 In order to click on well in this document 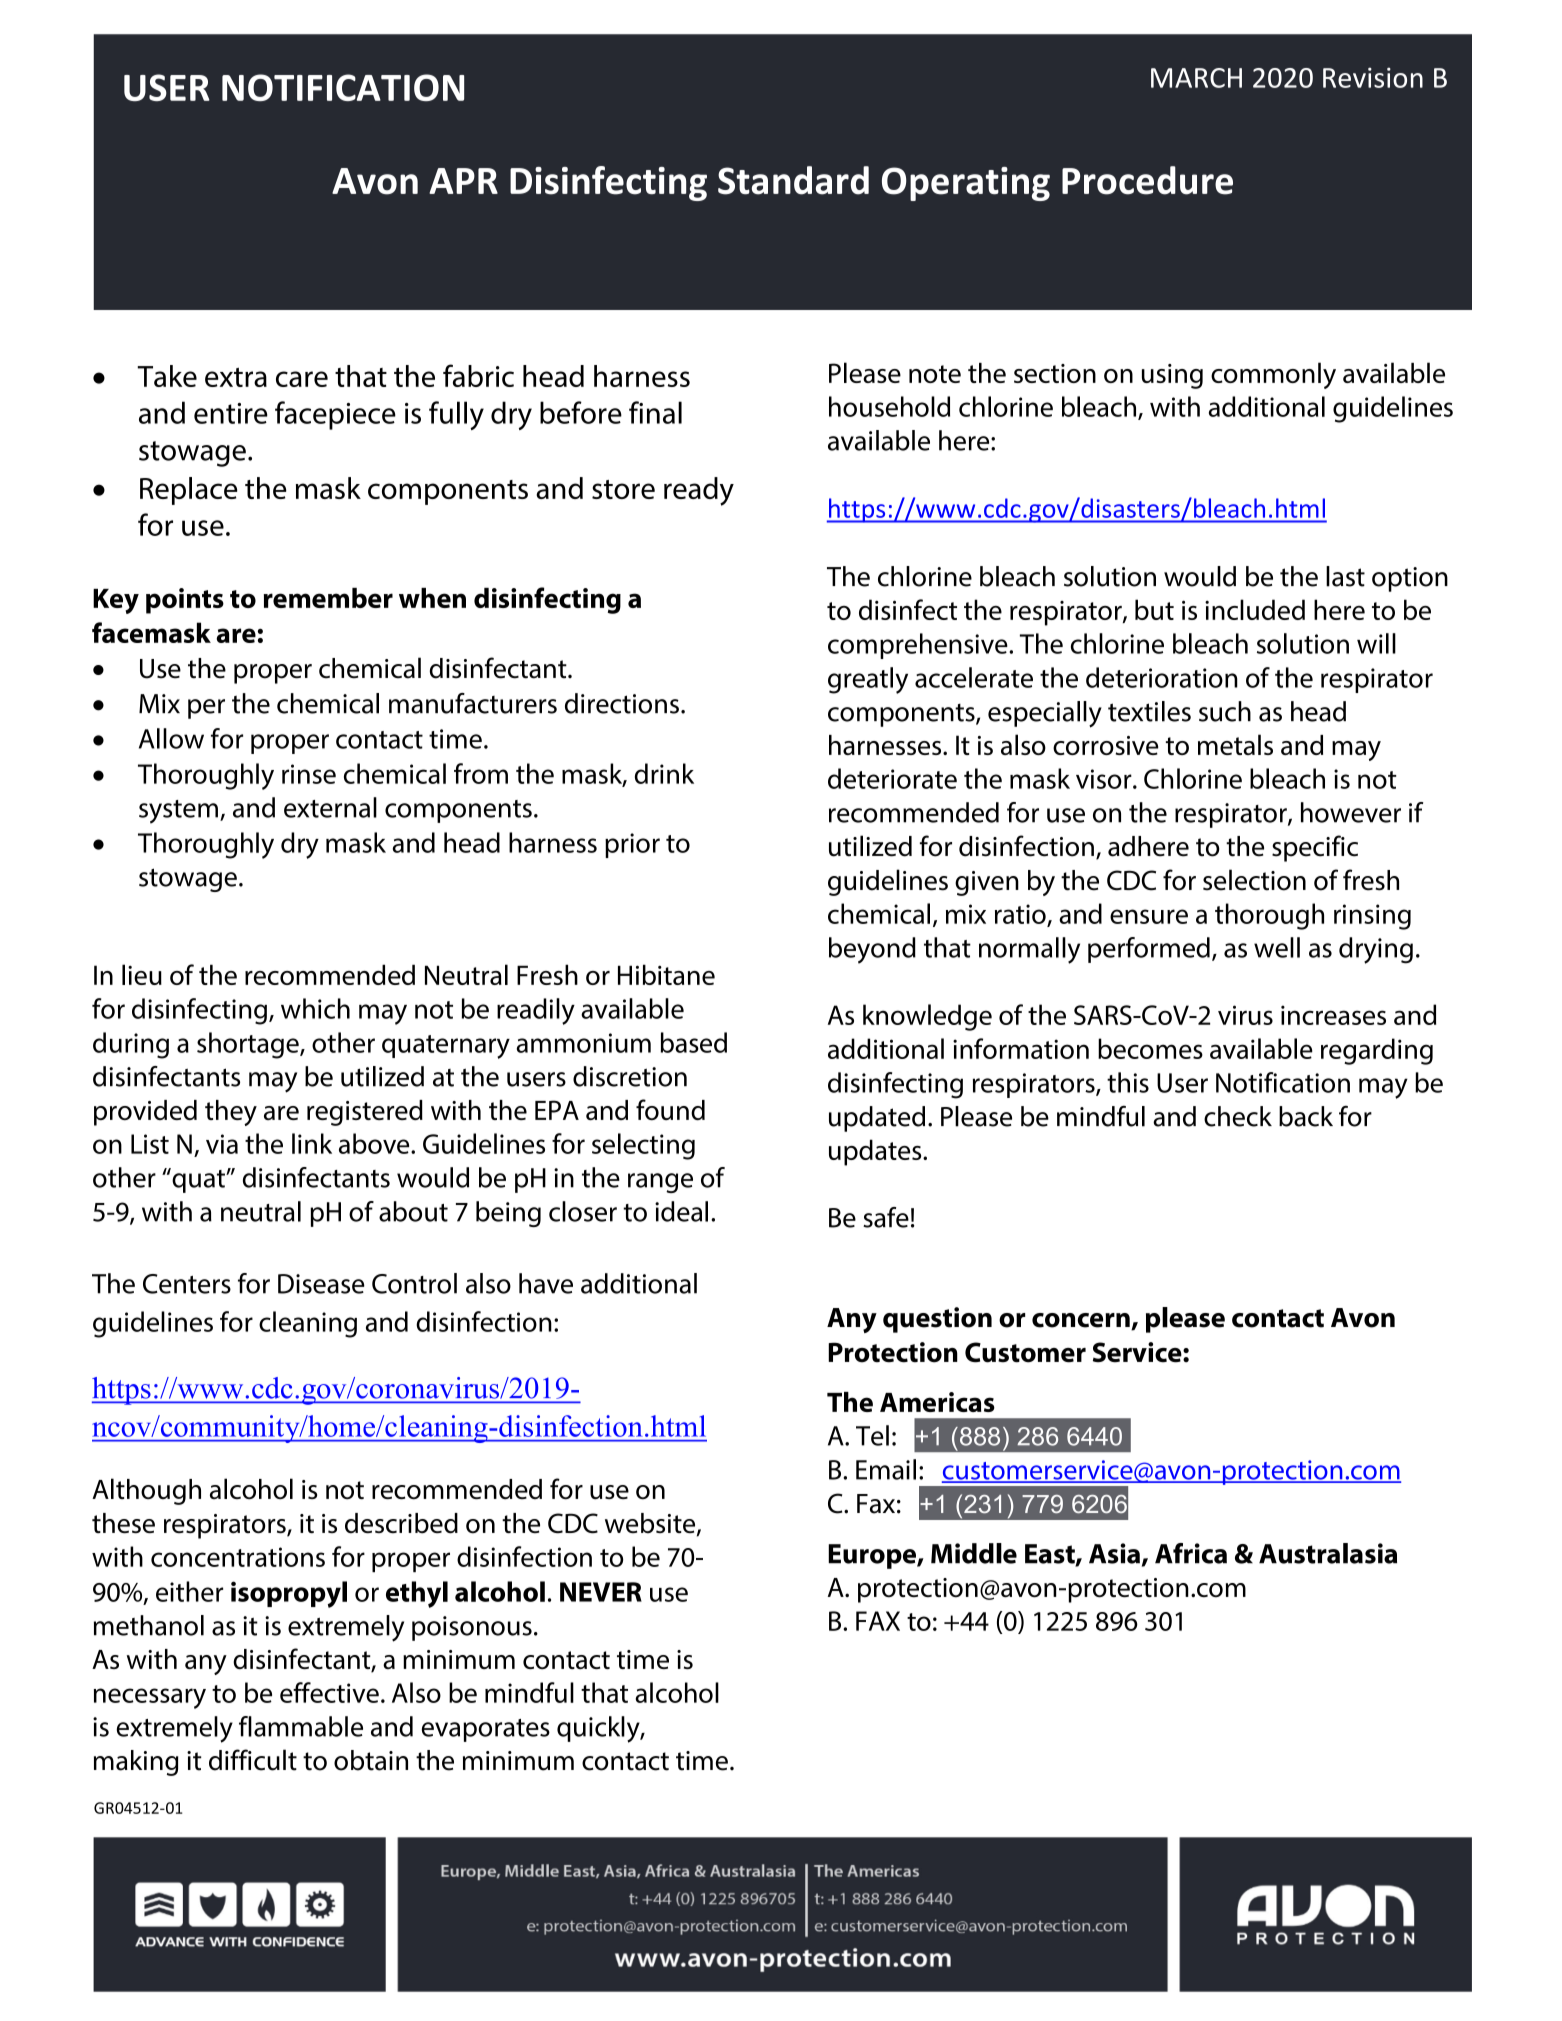, I will do `click(1277, 947)`.
